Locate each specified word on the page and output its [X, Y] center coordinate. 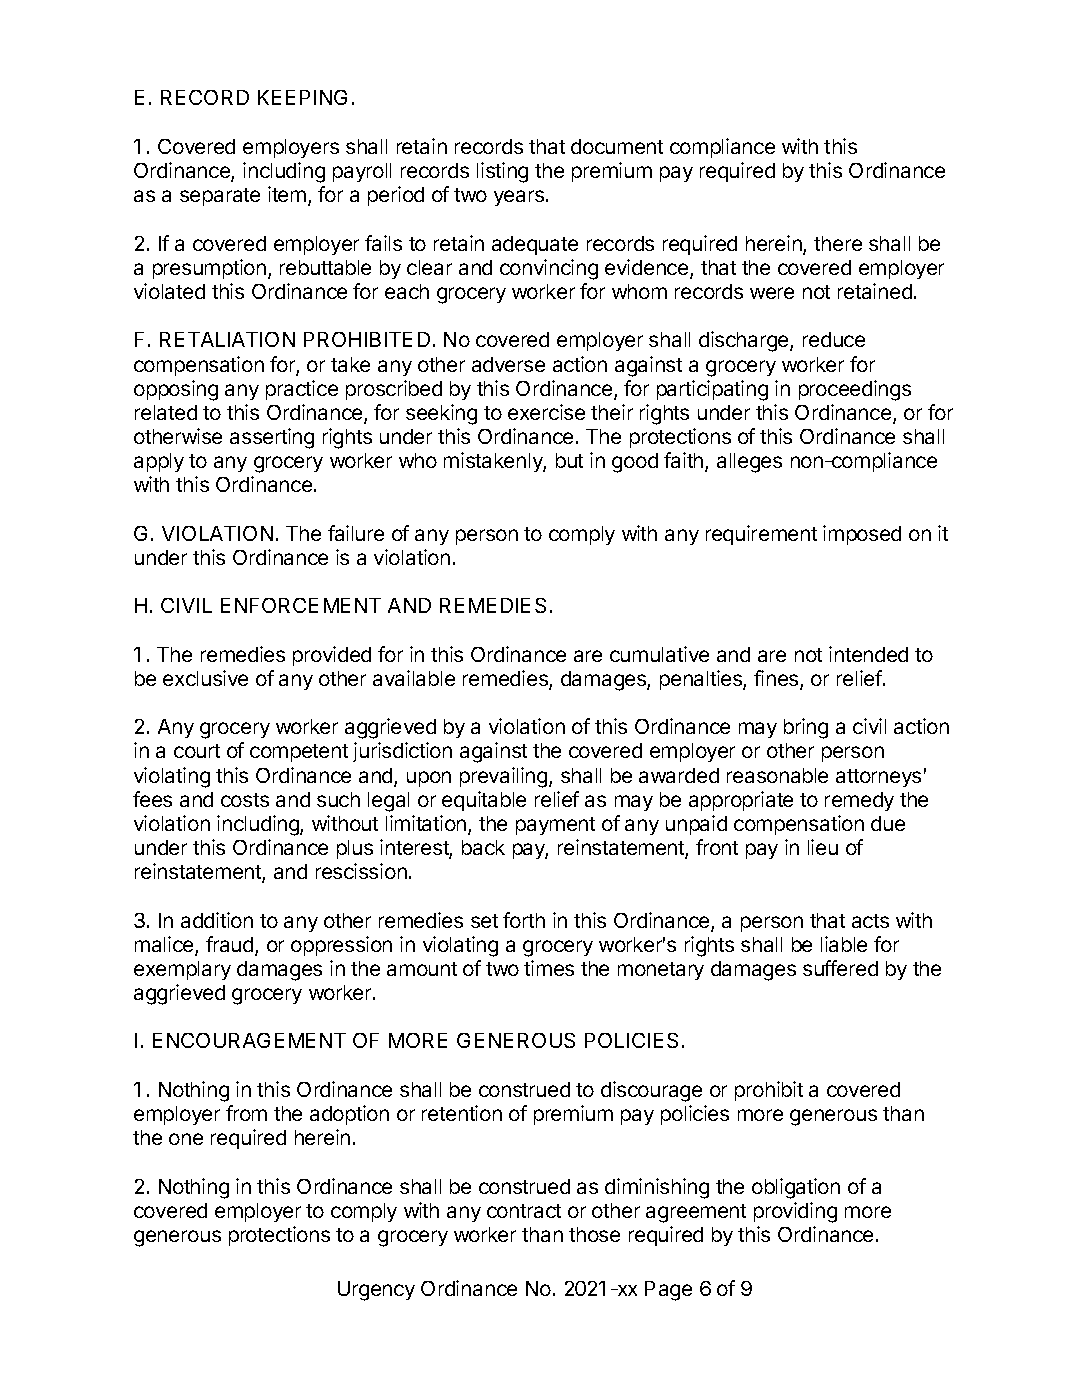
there [838, 243]
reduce [834, 339]
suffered [840, 968]
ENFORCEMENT [301, 605]
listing [502, 172]
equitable [484, 801]
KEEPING [302, 97]
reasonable [777, 775]
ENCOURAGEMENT [249, 1040]
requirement [761, 535]
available [414, 678]
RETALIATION [227, 339]
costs [245, 800]
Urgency [376, 1291]
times [549, 968]
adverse [508, 364]
